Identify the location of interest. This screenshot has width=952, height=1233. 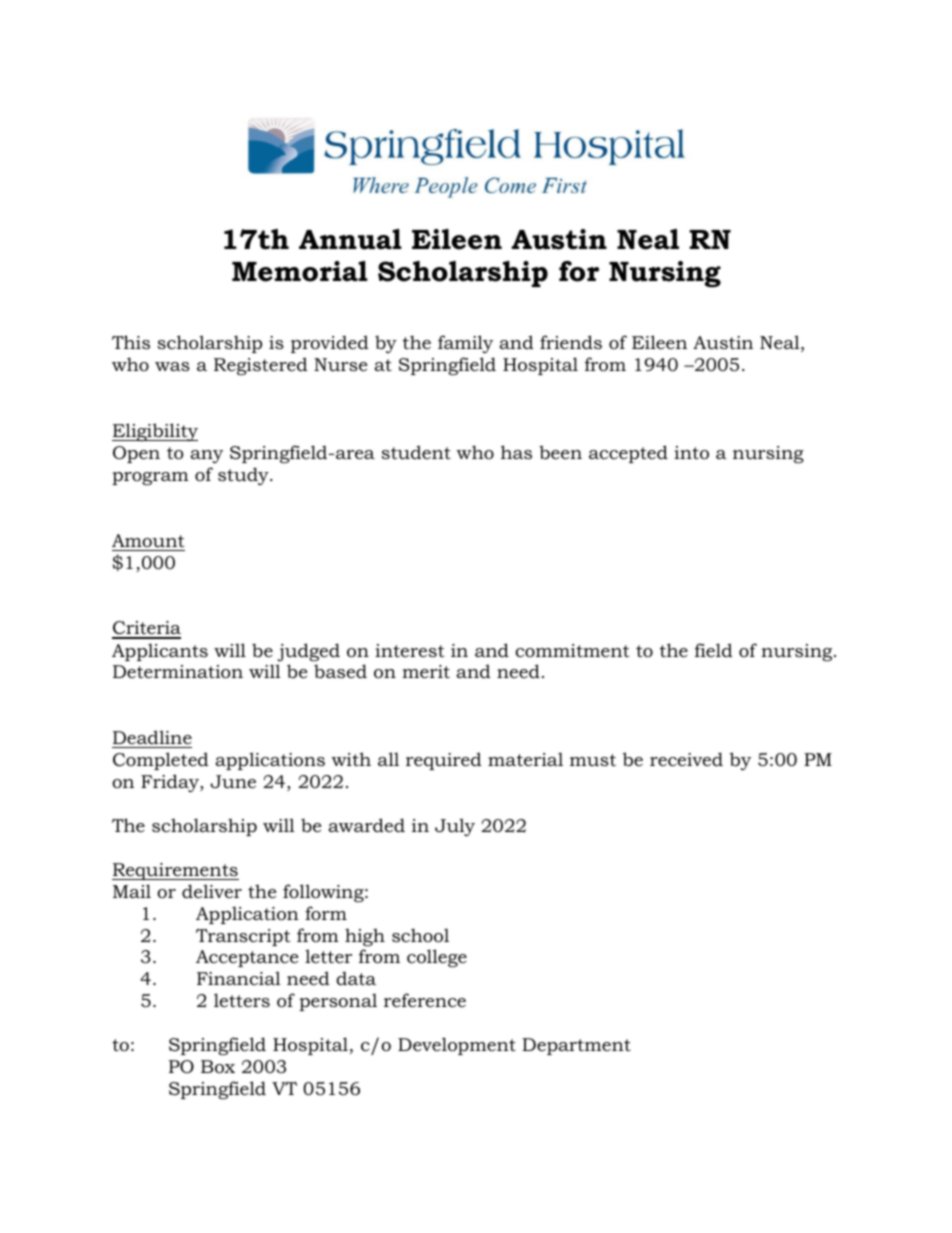
(409, 650).
